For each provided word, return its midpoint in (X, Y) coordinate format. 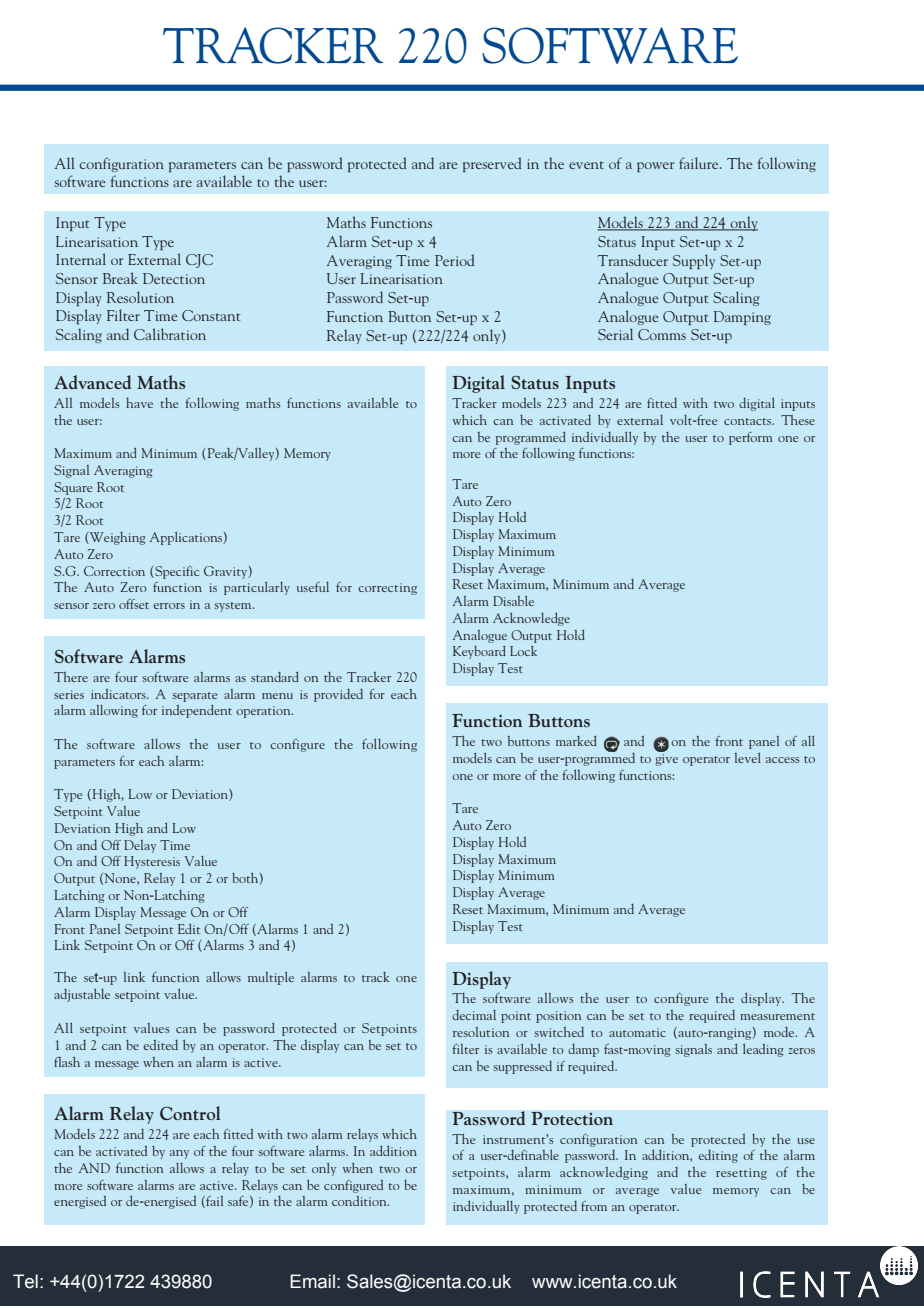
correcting (387, 589)
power (655, 167)
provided (338, 695)
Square (73, 488)
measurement (777, 1016)
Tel (25, 1281)
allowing (114, 711)
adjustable (82, 995)
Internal (81, 259)
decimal (474, 1015)
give (666, 758)
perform (751, 438)
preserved (492, 164)
